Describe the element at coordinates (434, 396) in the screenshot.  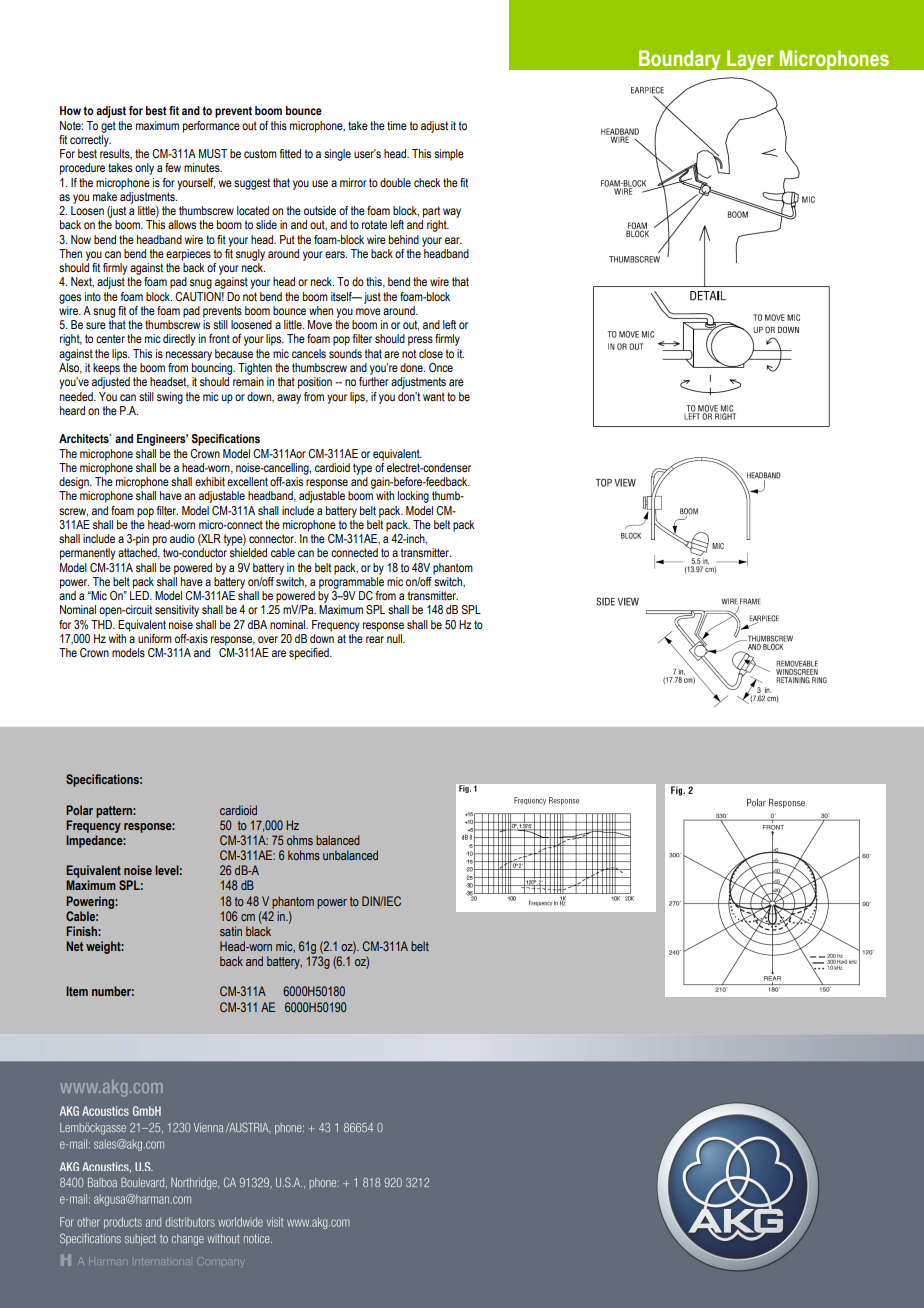
I see `want` at that location.
